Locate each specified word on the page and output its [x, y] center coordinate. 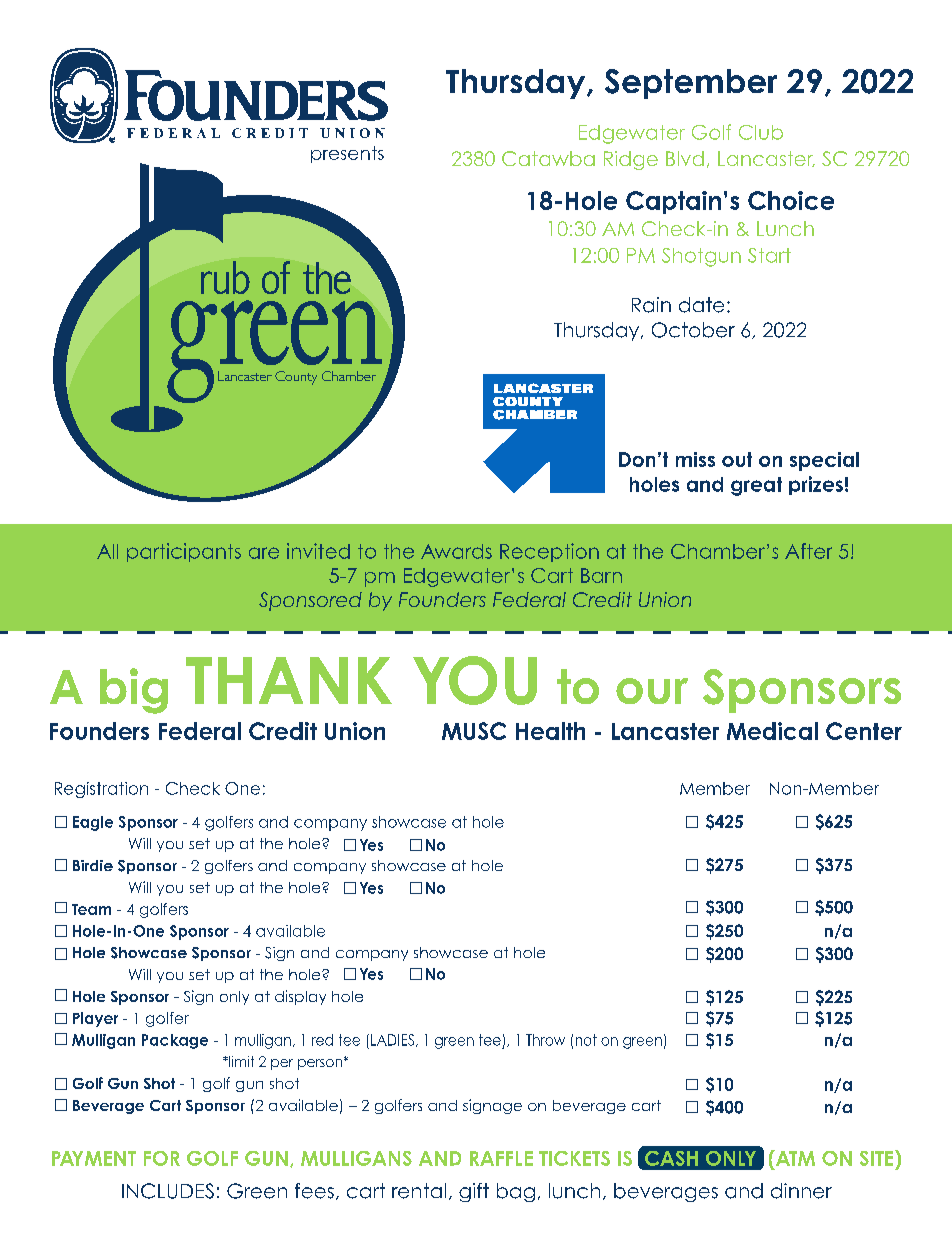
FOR [162, 1158]
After [808, 551]
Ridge [631, 160]
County [296, 378]
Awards [456, 551]
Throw [545, 1040]
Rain [651, 305]
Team [91, 909]
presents [347, 154]
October [693, 330]
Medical [772, 731]
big [134, 691]
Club [761, 132]
